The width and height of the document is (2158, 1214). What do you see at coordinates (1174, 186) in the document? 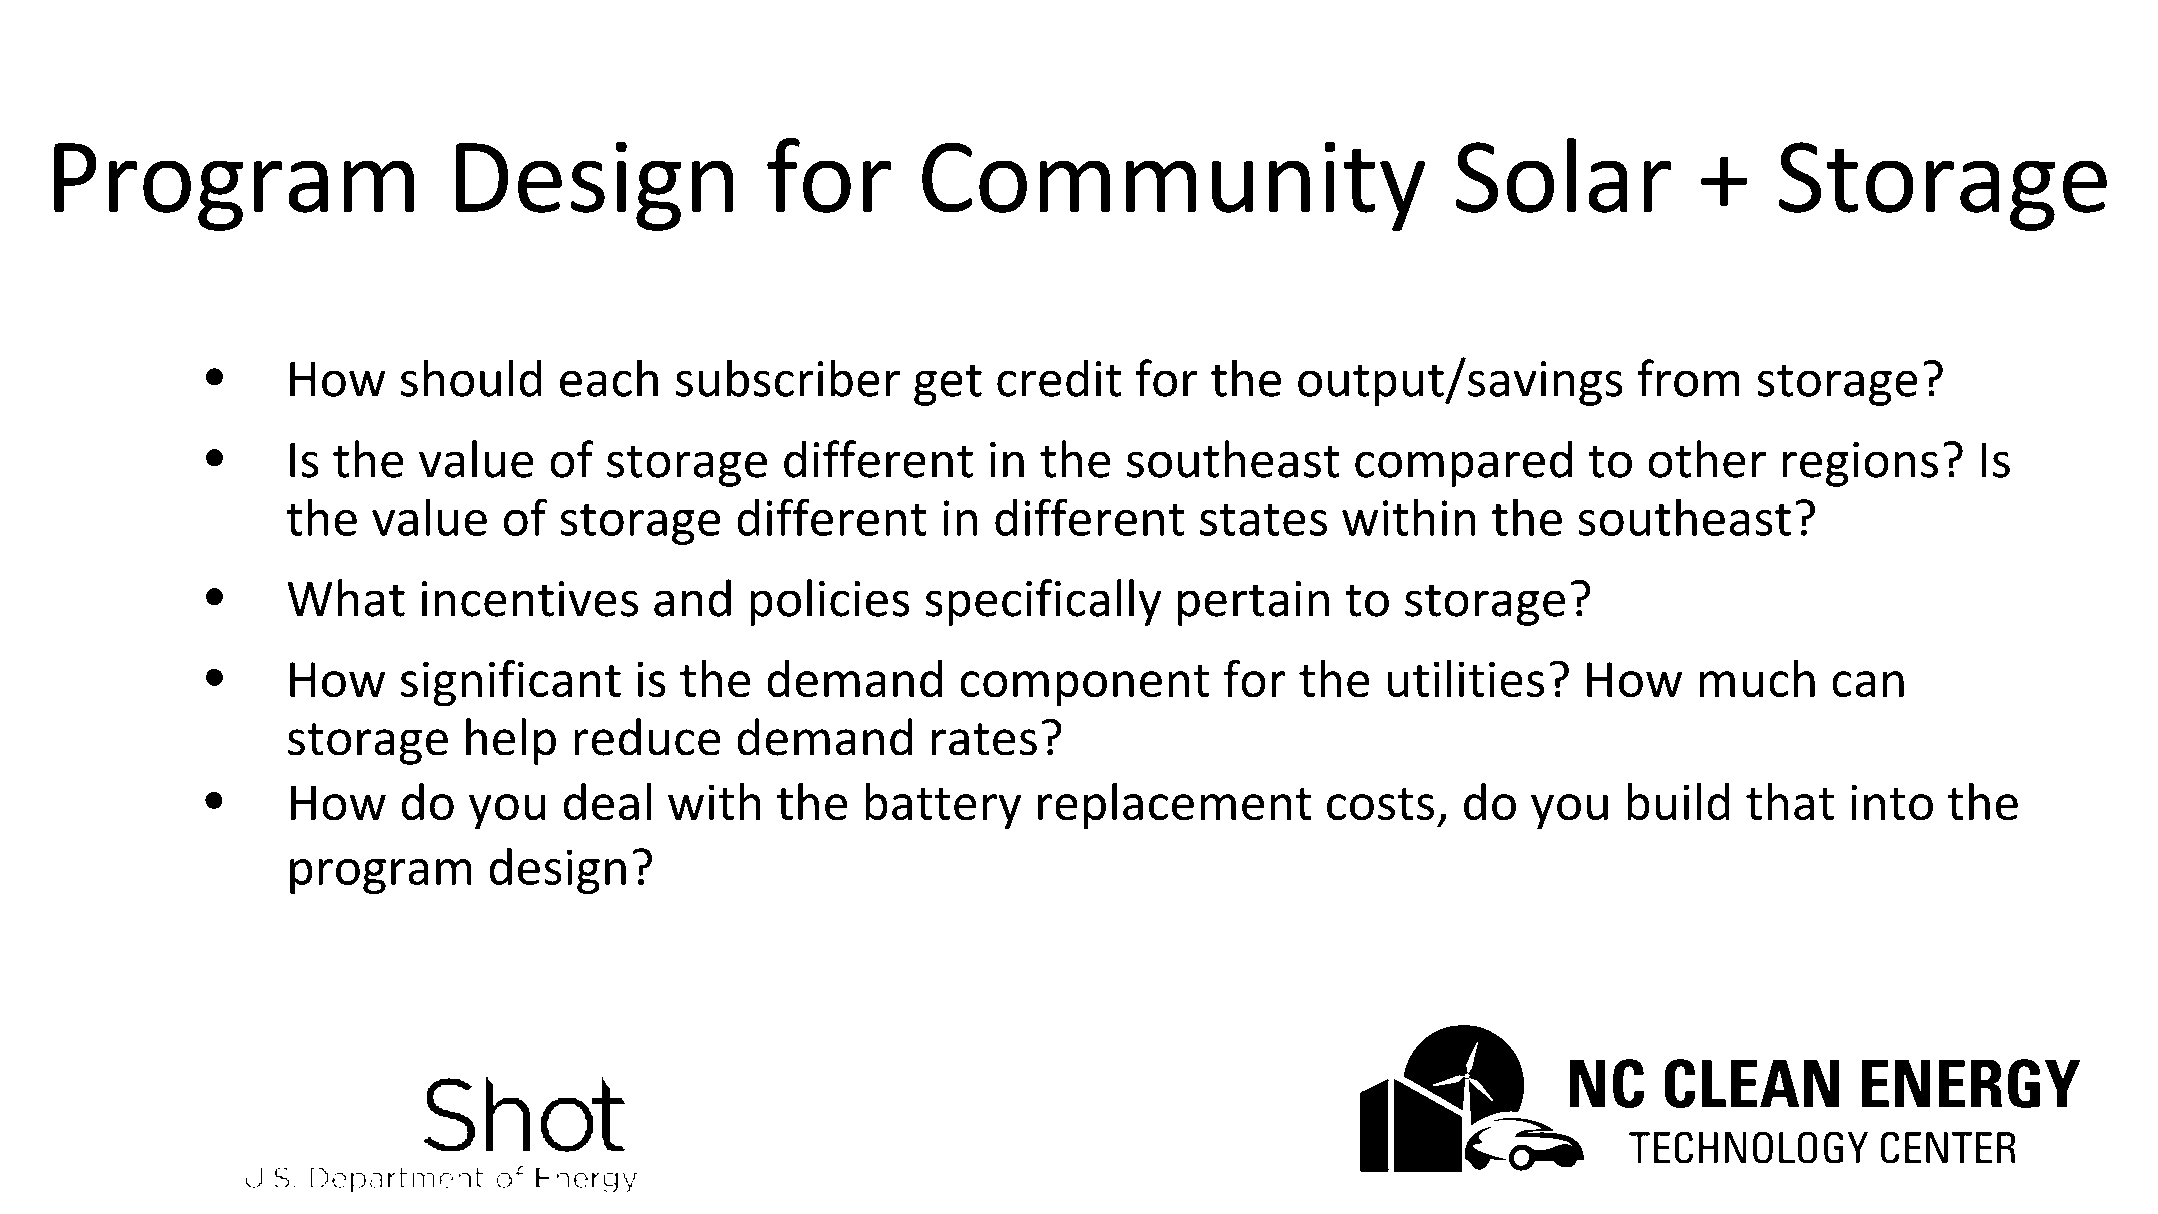
I see `Community` at bounding box center [1174, 186].
